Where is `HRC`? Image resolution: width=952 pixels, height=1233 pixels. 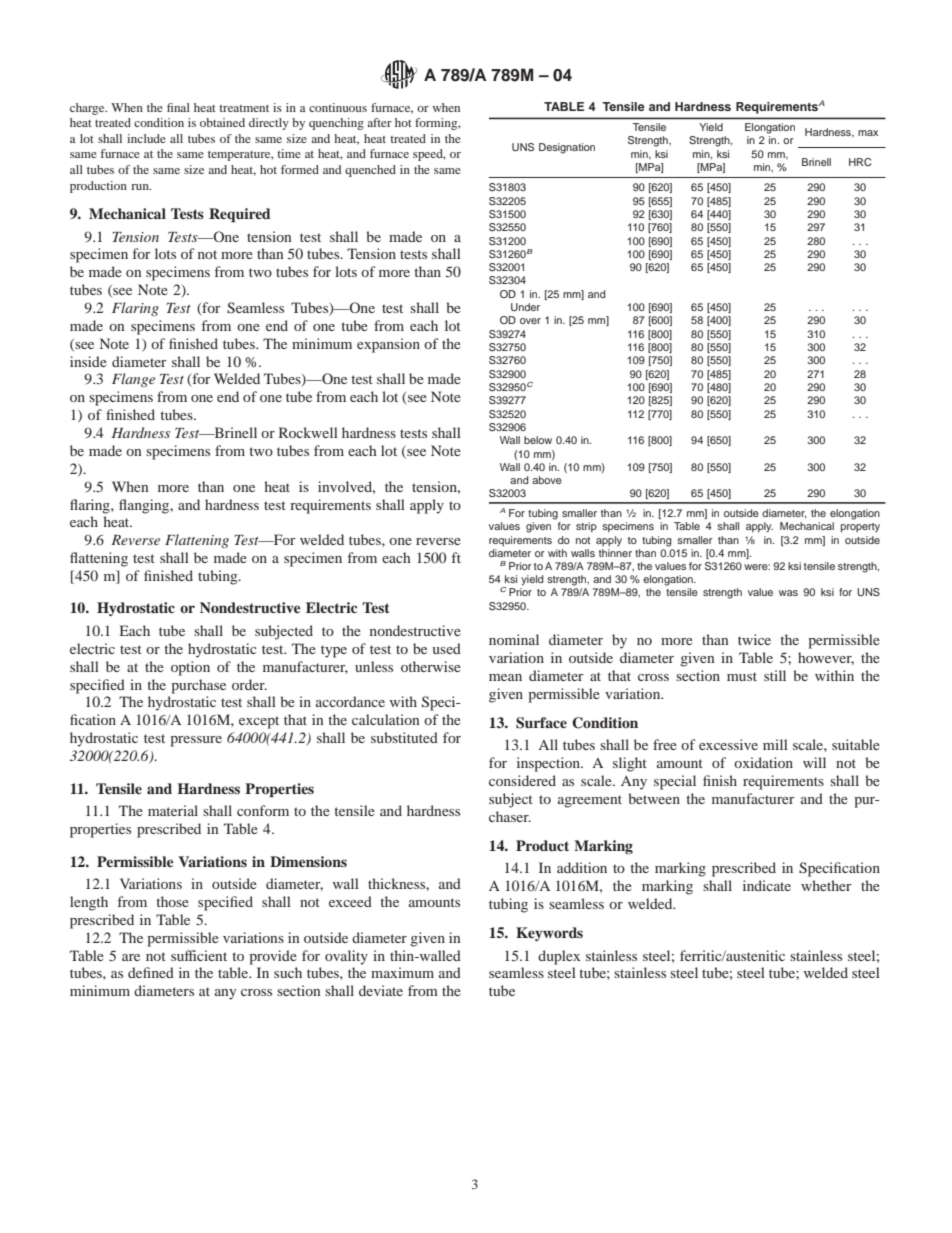
HRC is located at coordinates (860, 162).
